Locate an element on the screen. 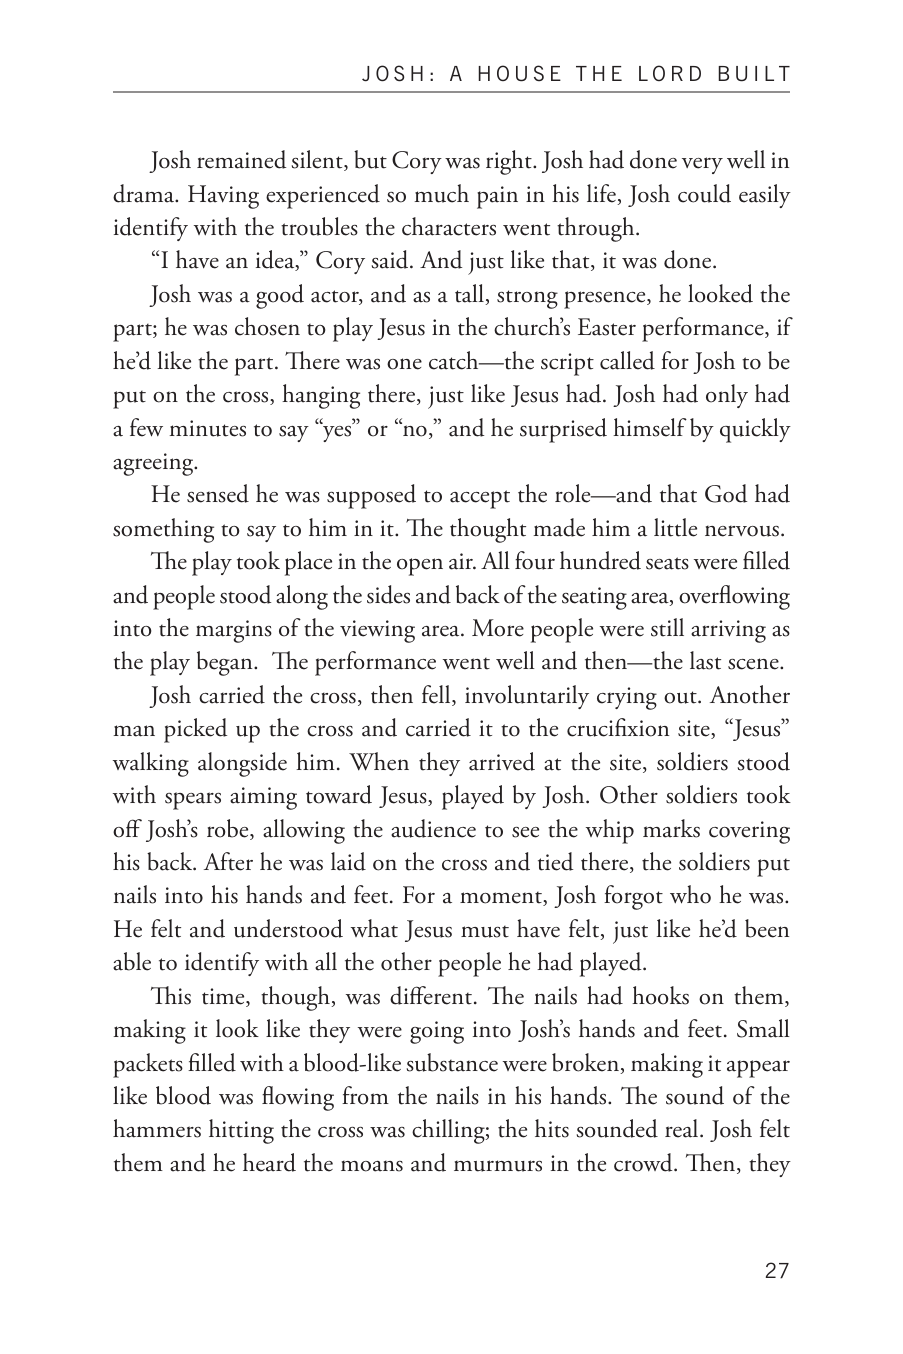  hitting is located at coordinates (241, 1131).
